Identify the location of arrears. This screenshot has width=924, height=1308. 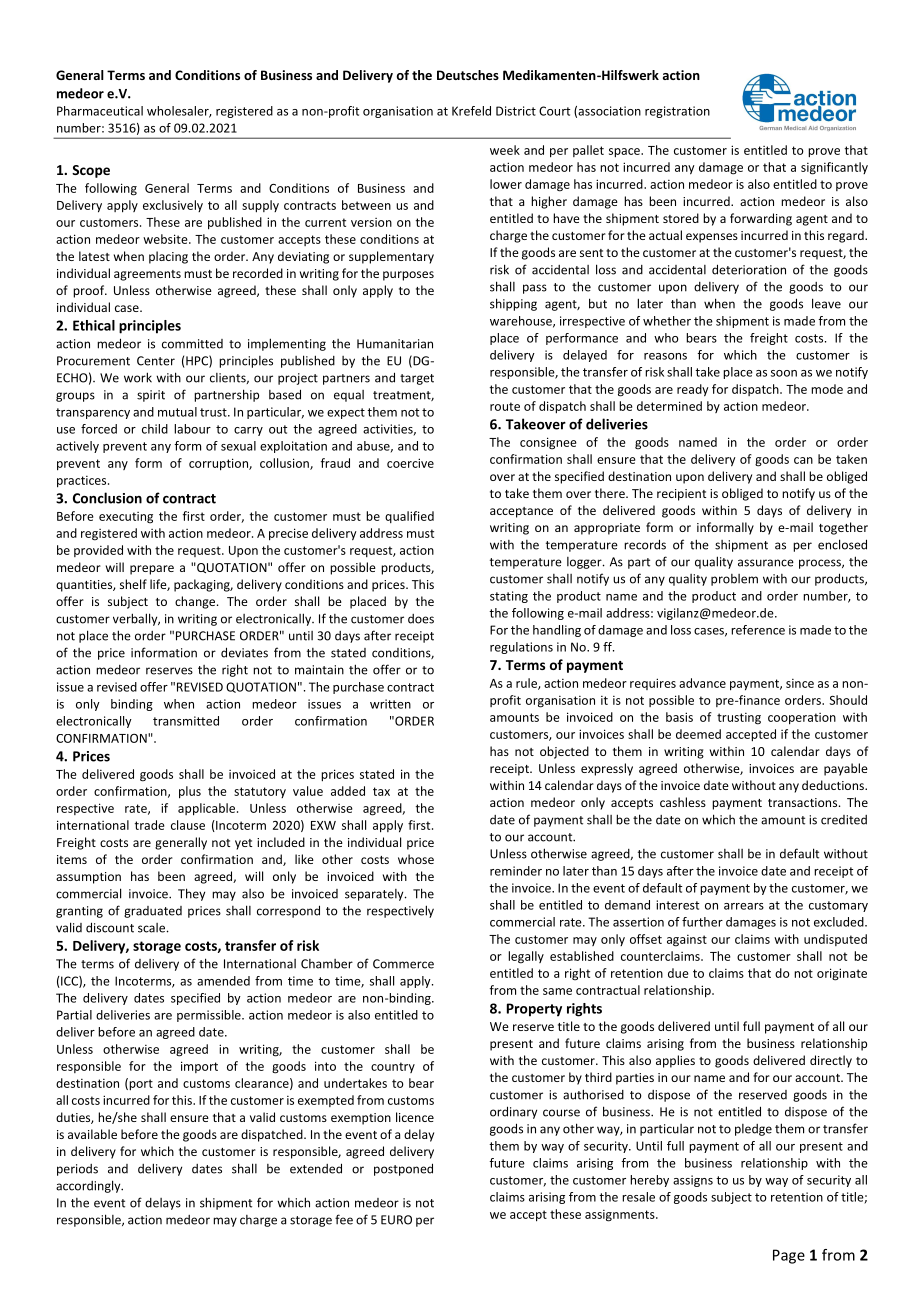
(744, 906).
